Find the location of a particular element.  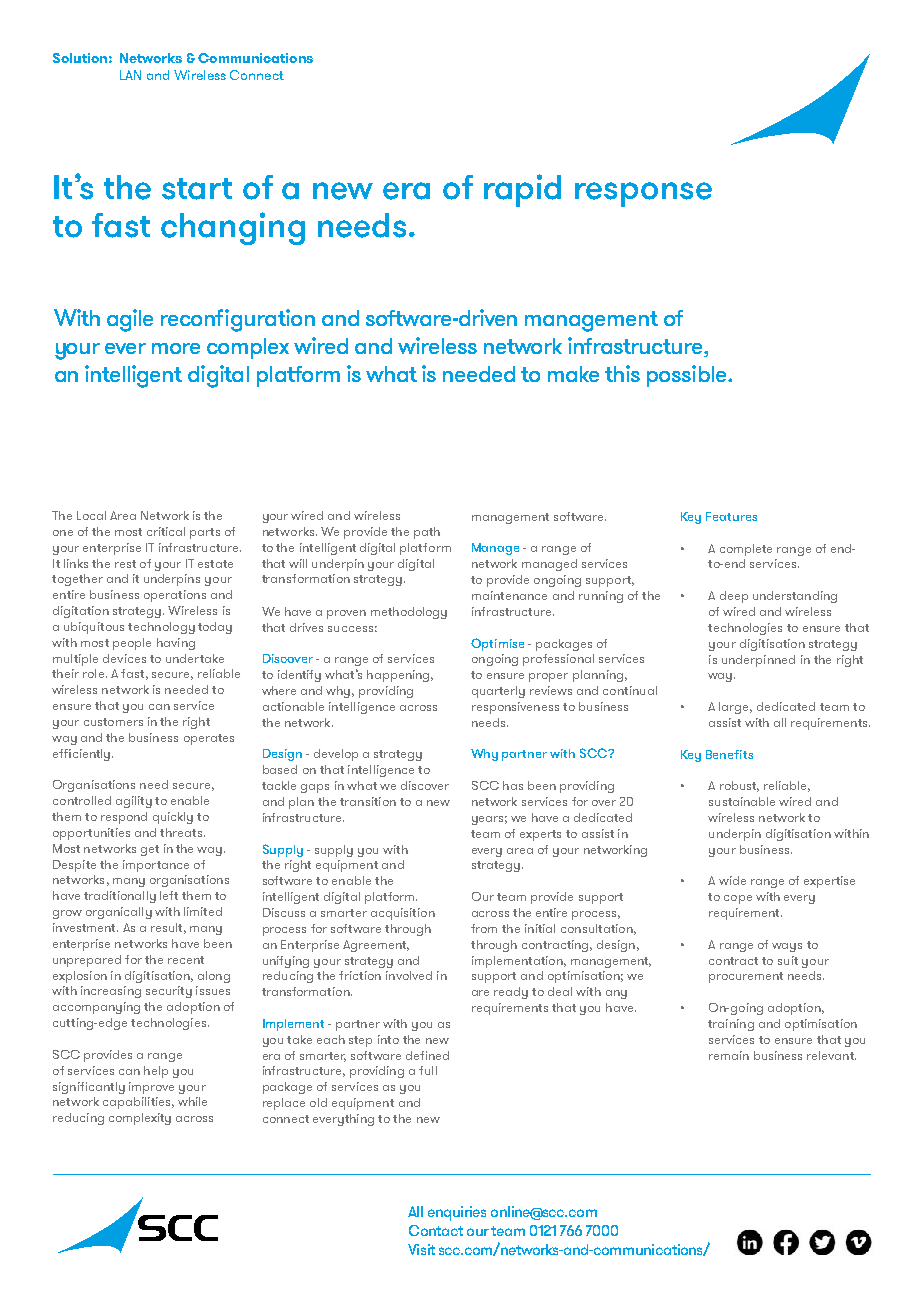

while is located at coordinates (192, 1101).
